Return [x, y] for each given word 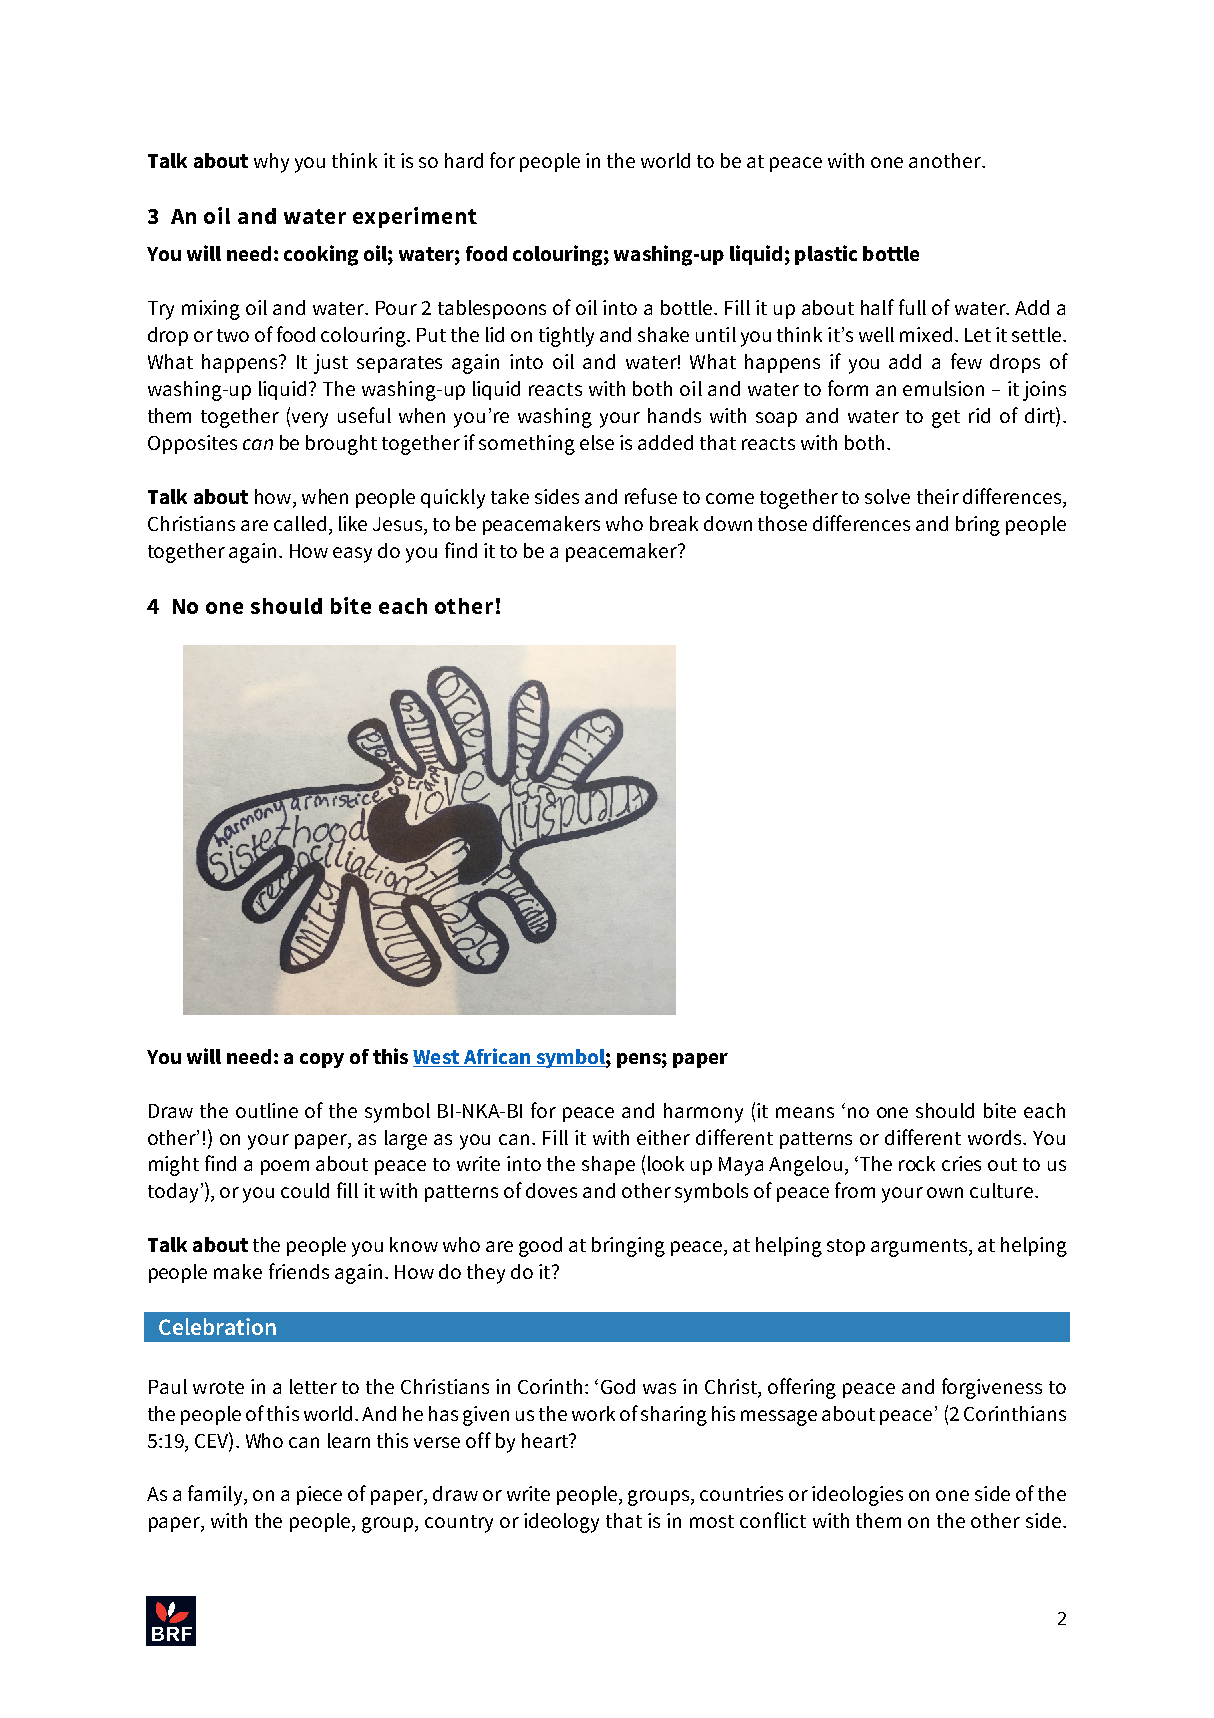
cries [961, 1163]
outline [267, 1110]
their [938, 496]
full [912, 307]
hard [464, 160]
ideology [561, 1523]
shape [608, 1165]
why [271, 163]
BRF [172, 1634]
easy [352, 555]
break [674, 523]
